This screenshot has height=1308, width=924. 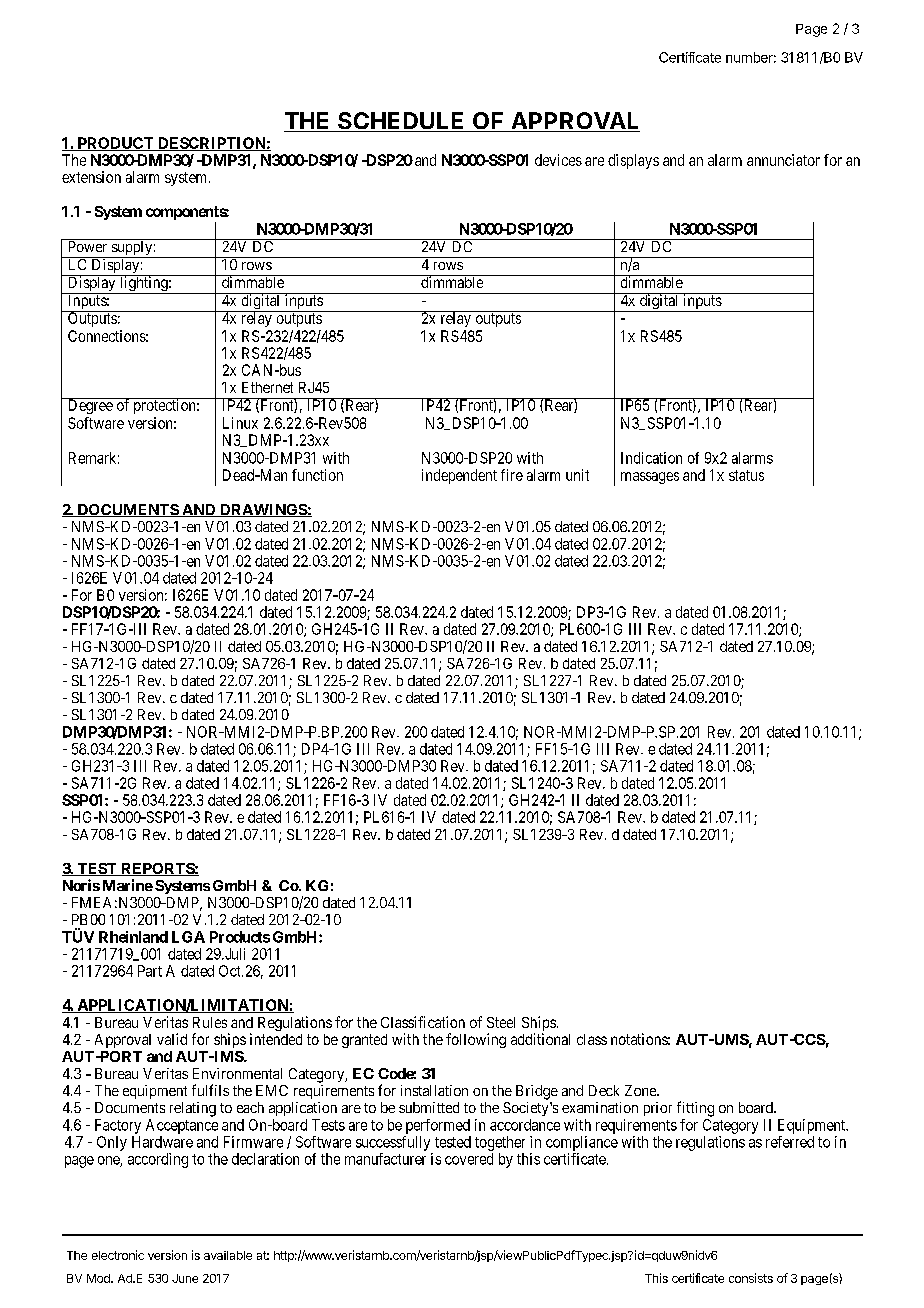 What do you see at coordinates (401, 122) in the screenshot?
I see `SCHEDULE` at bounding box center [401, 122].
